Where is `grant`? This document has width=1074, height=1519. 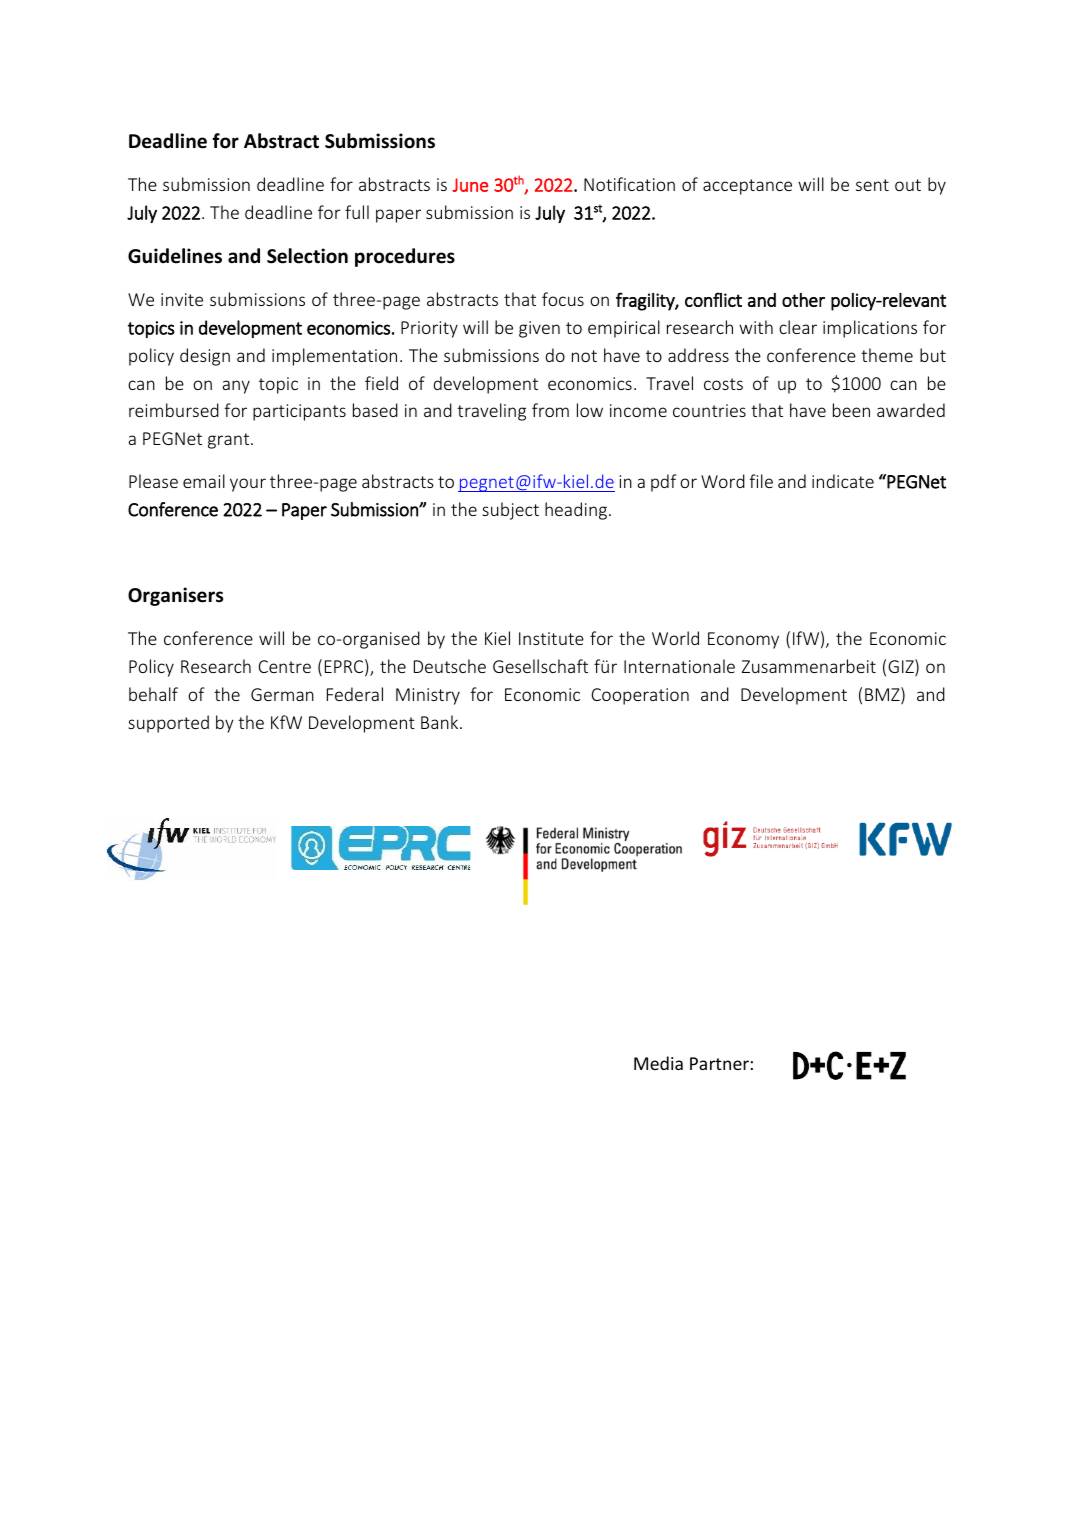 grant is located at coordinates (230, 441).
